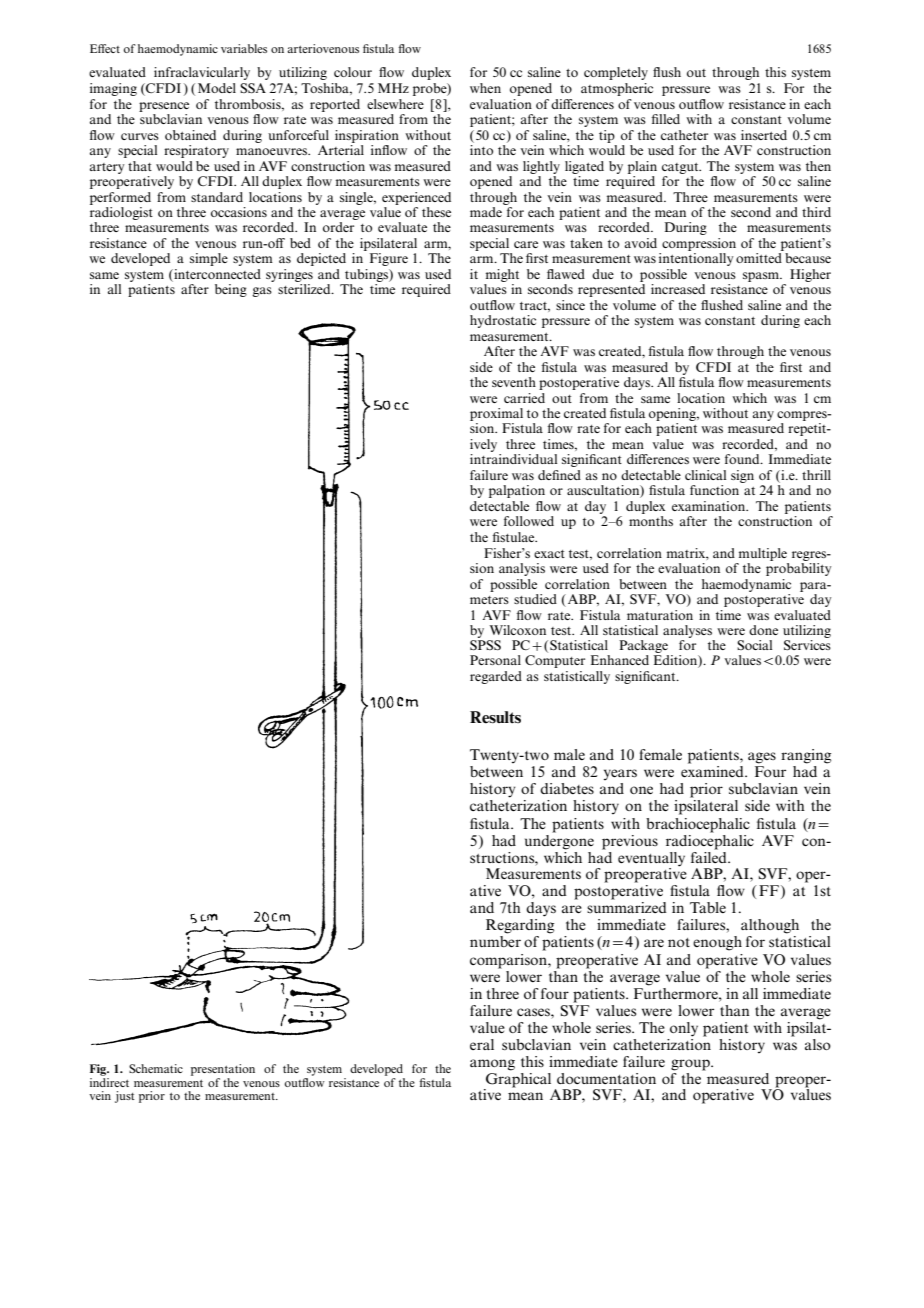 This document has height=1308, width=924. What do you see at coordinates (764, 135) in the document?
I see `inserted` at bounding box center [764, 135].
